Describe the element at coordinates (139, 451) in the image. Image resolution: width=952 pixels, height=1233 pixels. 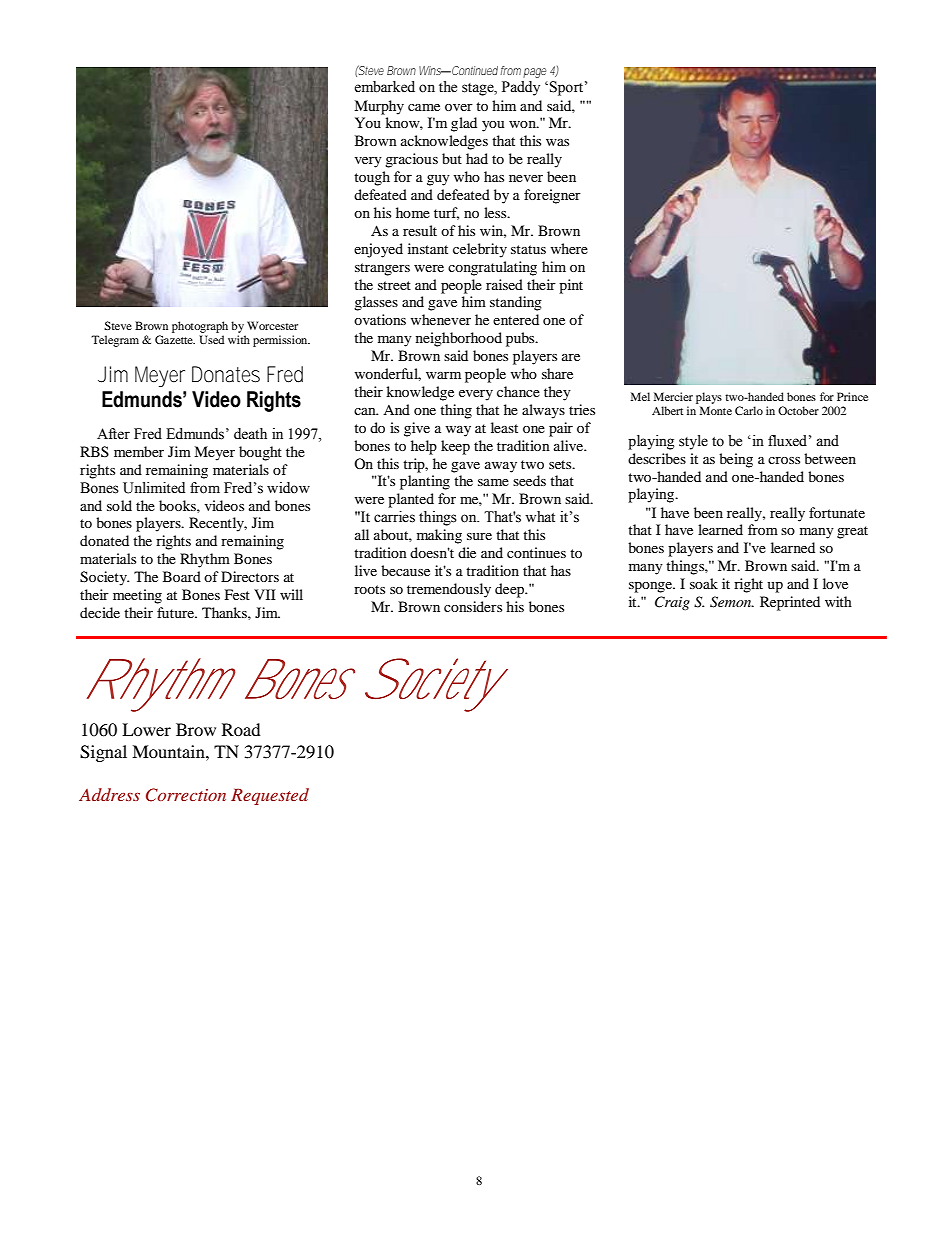
I see `member` at that location.
